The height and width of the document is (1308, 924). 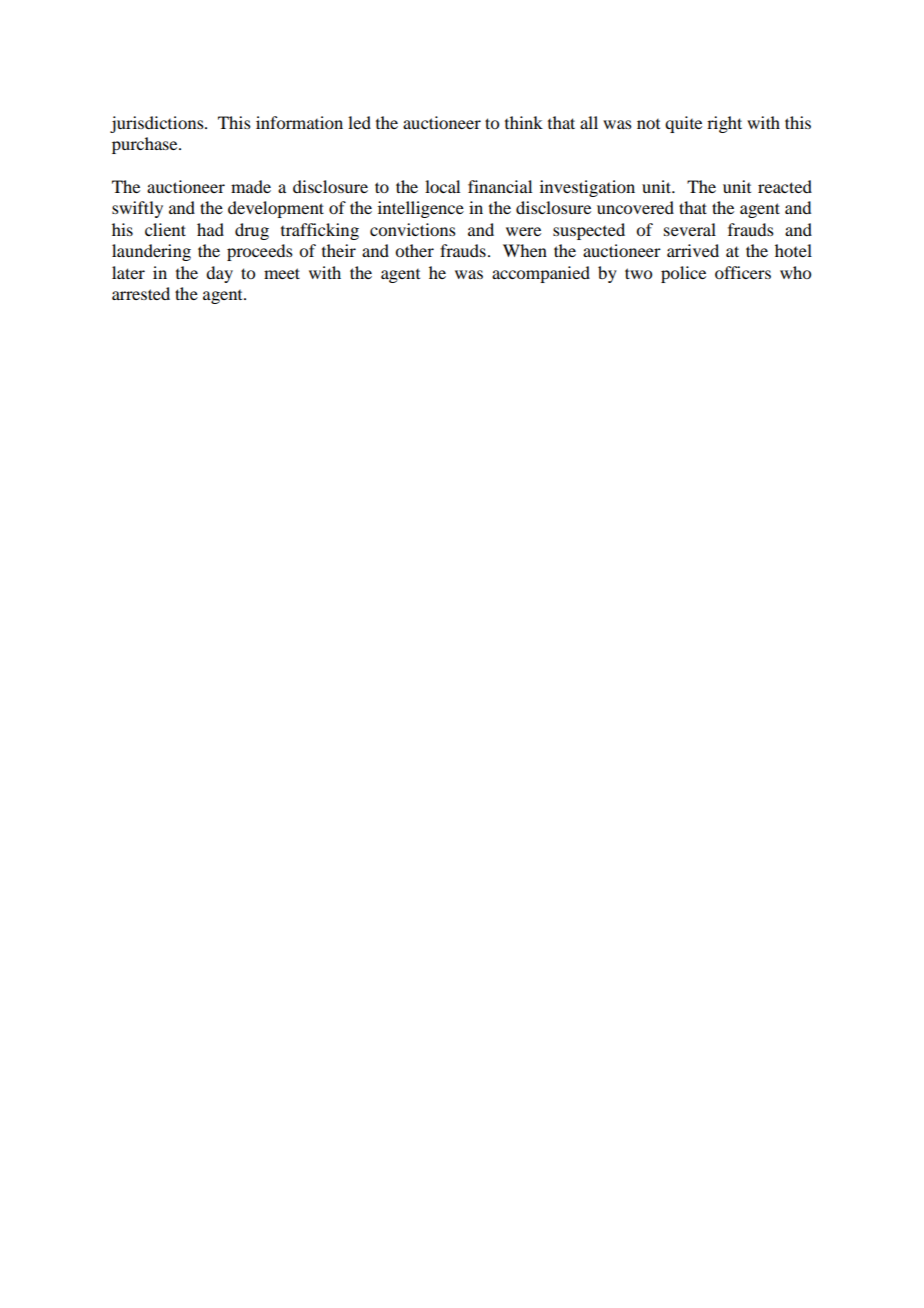 I want to click on reacted, so click(x=785, y=186).
